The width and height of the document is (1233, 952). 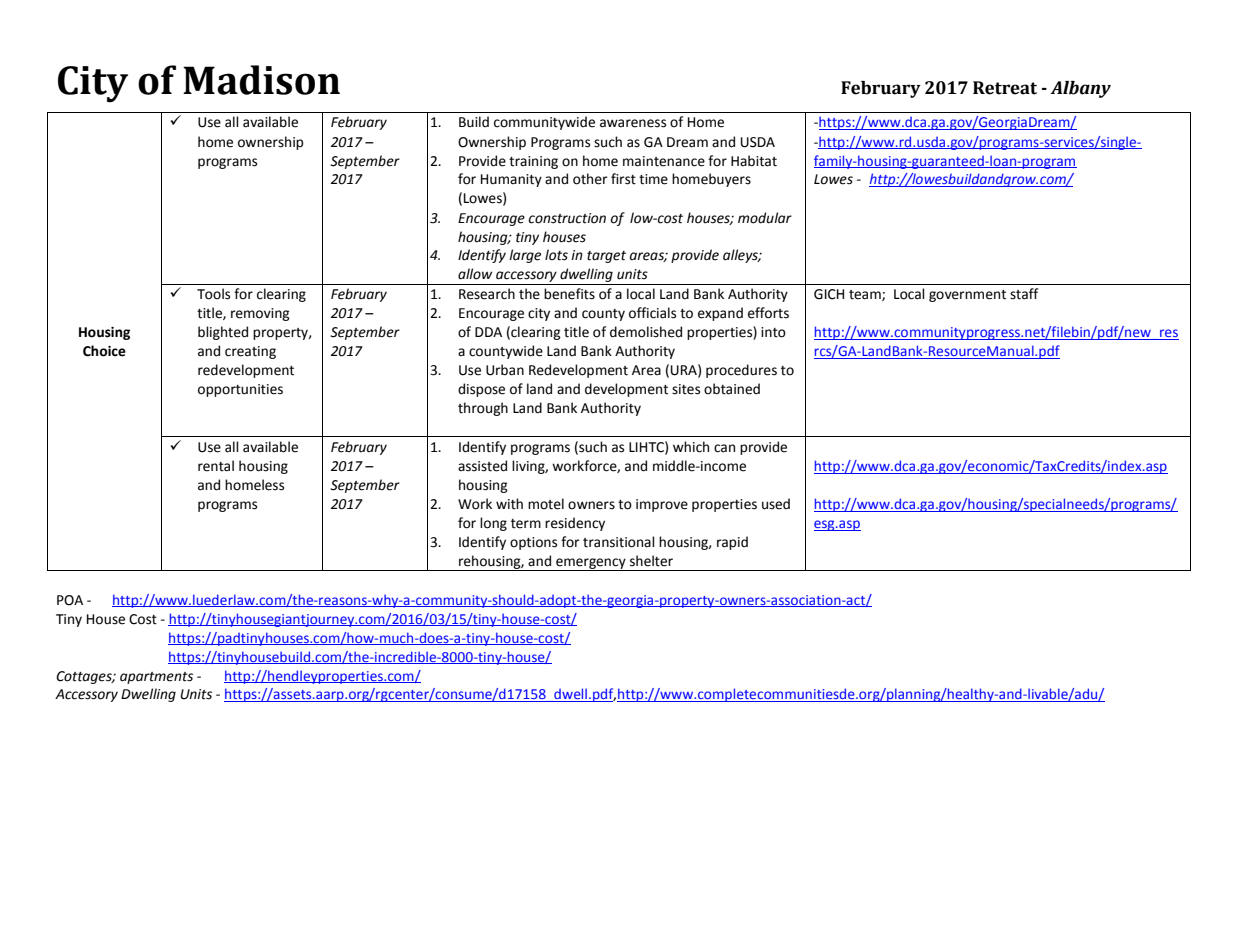 I want to click on used, so click(x=776, y=504).
